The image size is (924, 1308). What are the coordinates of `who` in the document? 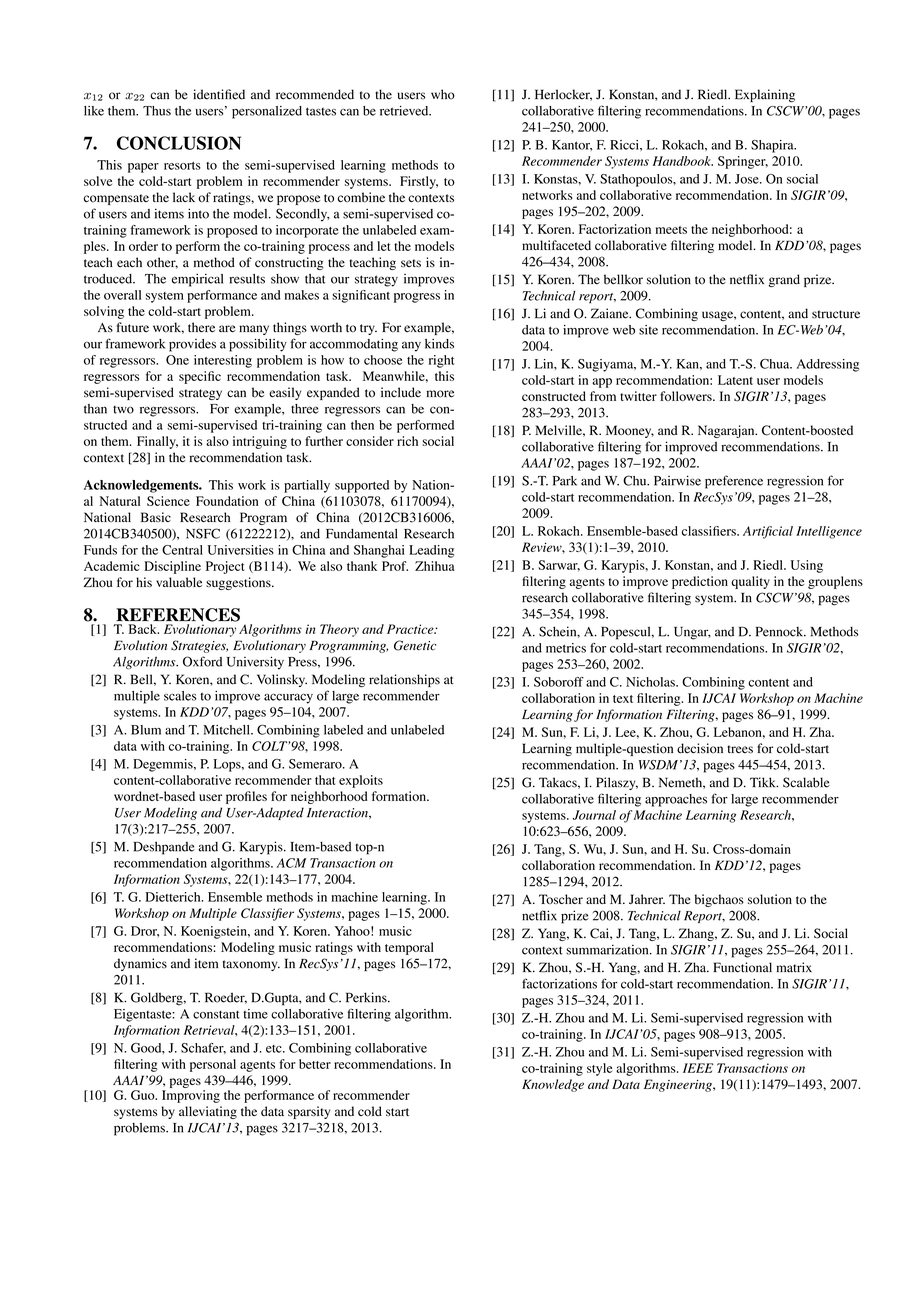 It's located at (443, 94).
